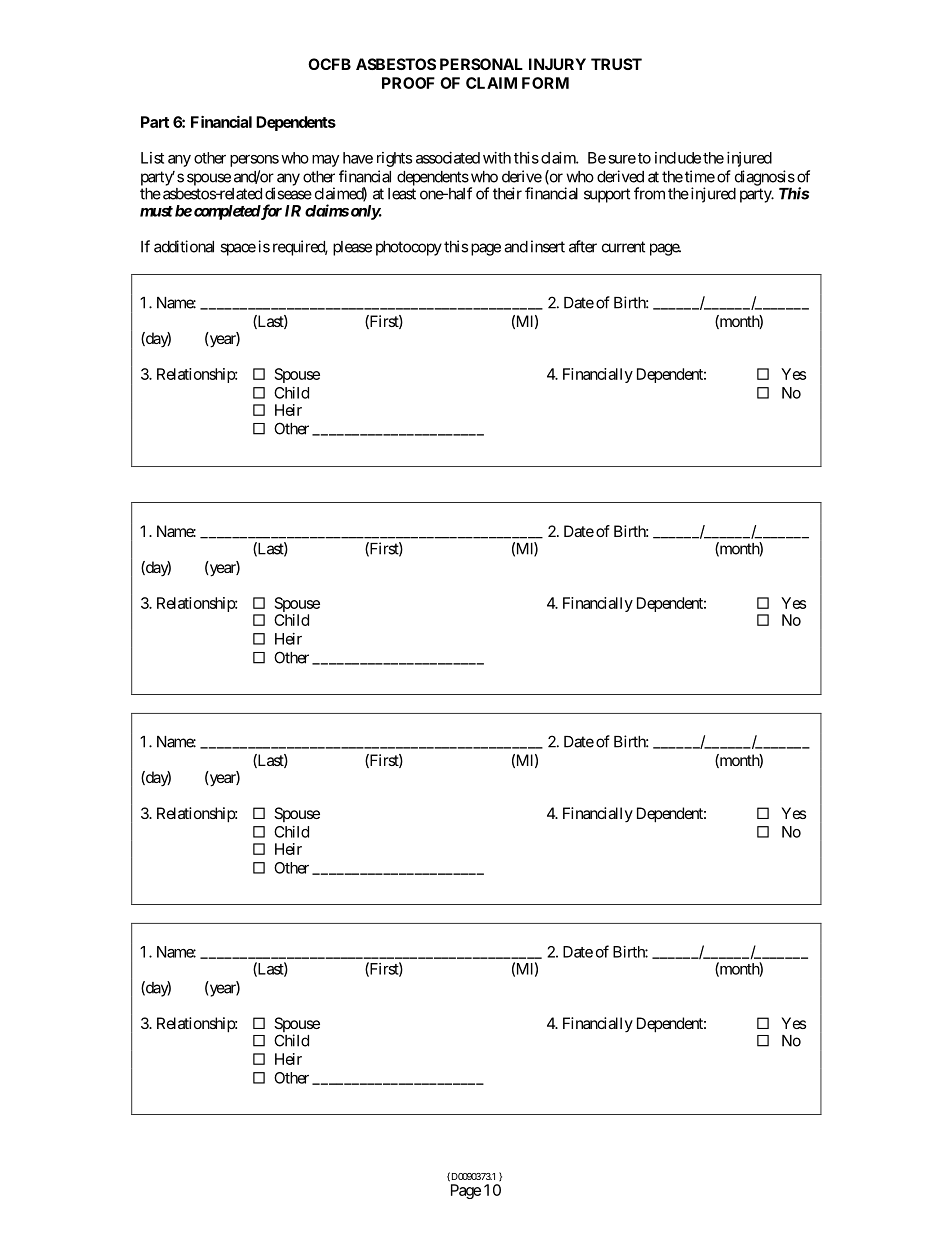 The width and height of the document is (952, 1233). I want to click on List, so click(152, 158).
